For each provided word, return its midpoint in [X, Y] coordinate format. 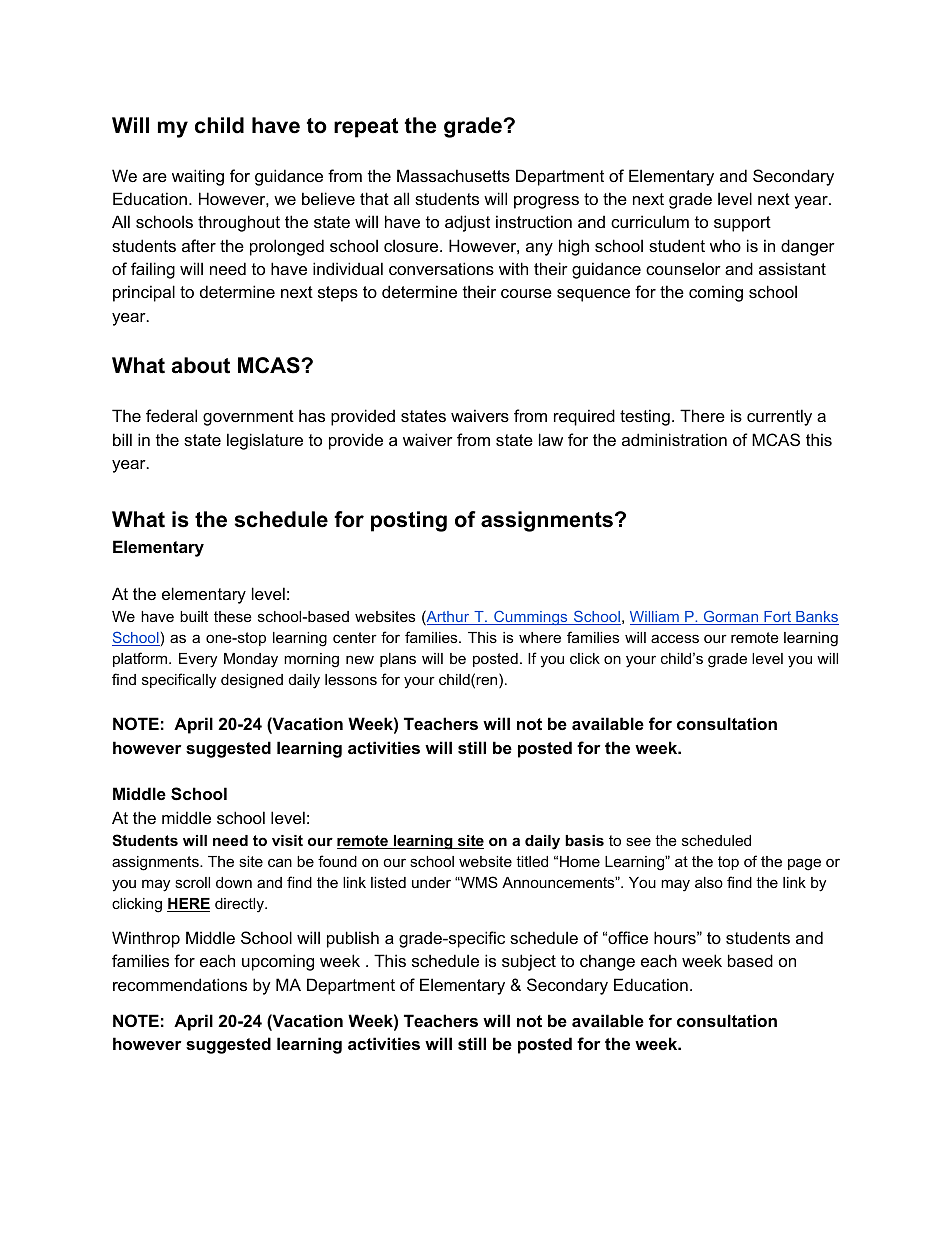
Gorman [731, 617]
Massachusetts [453, 175]
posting [409, 521]
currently [779, 417]
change [607, 962]
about [201, 365]
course [526, 293]
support [742, 224]
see [638, 841]
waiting [198, 177]
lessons [351, 679]
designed [252, 681]
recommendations [180, 984]
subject [529, 962]
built [194, 616]
